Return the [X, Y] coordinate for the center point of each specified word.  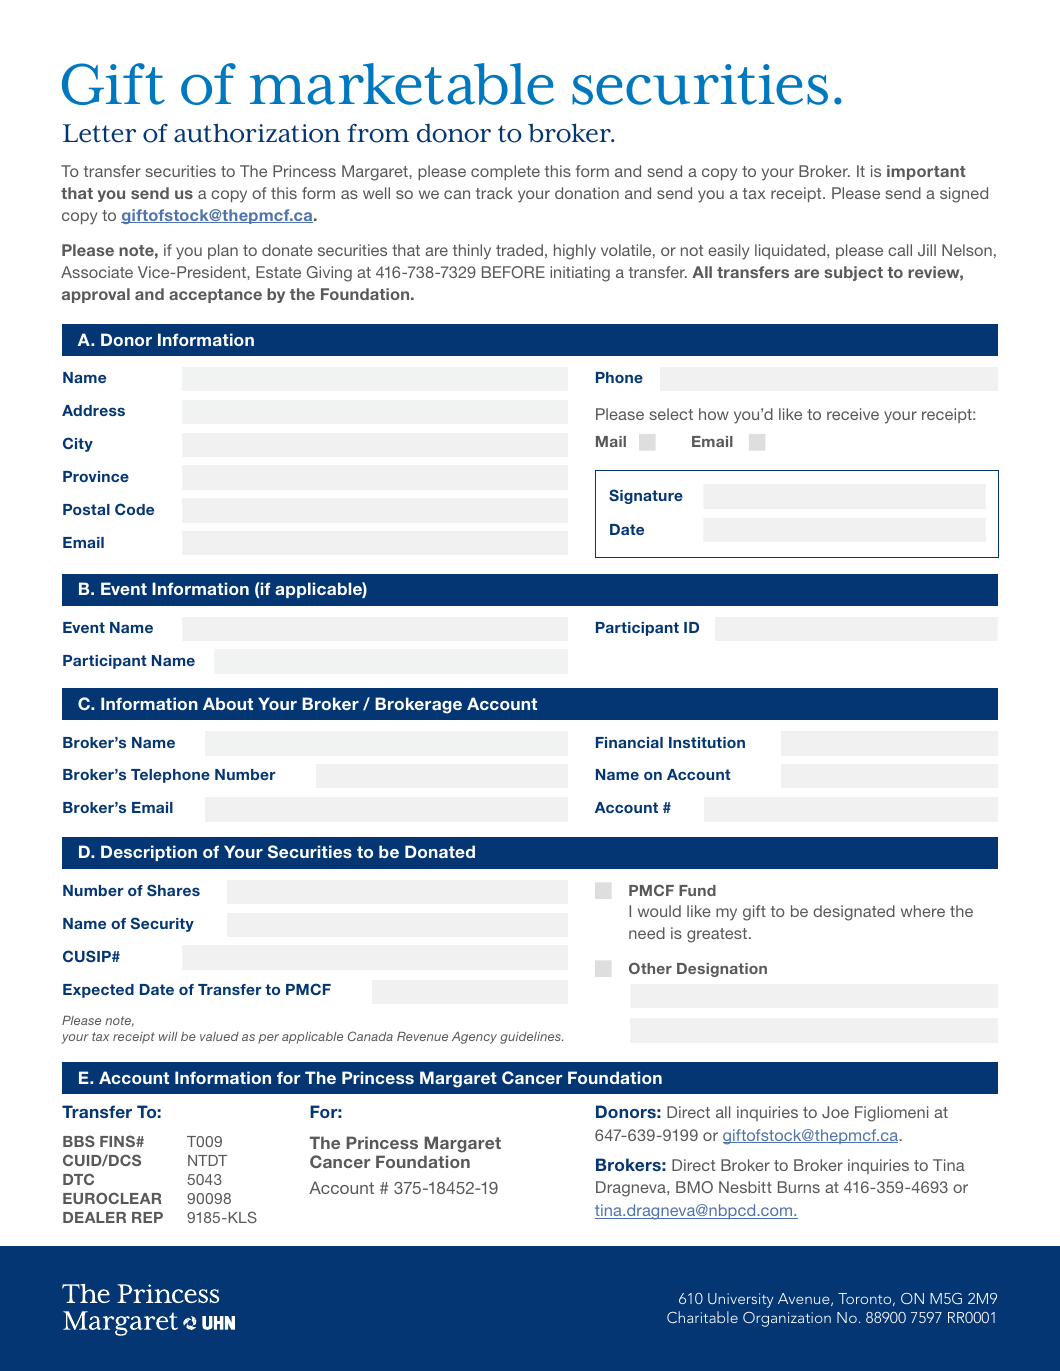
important [926, 172]
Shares [173, 890]
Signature [646, 496]
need [647, 933]
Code [134, 509]
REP [147, 1217]
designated [854, 913]
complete [505, 172]
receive [853, 414]
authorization [257, 133]
